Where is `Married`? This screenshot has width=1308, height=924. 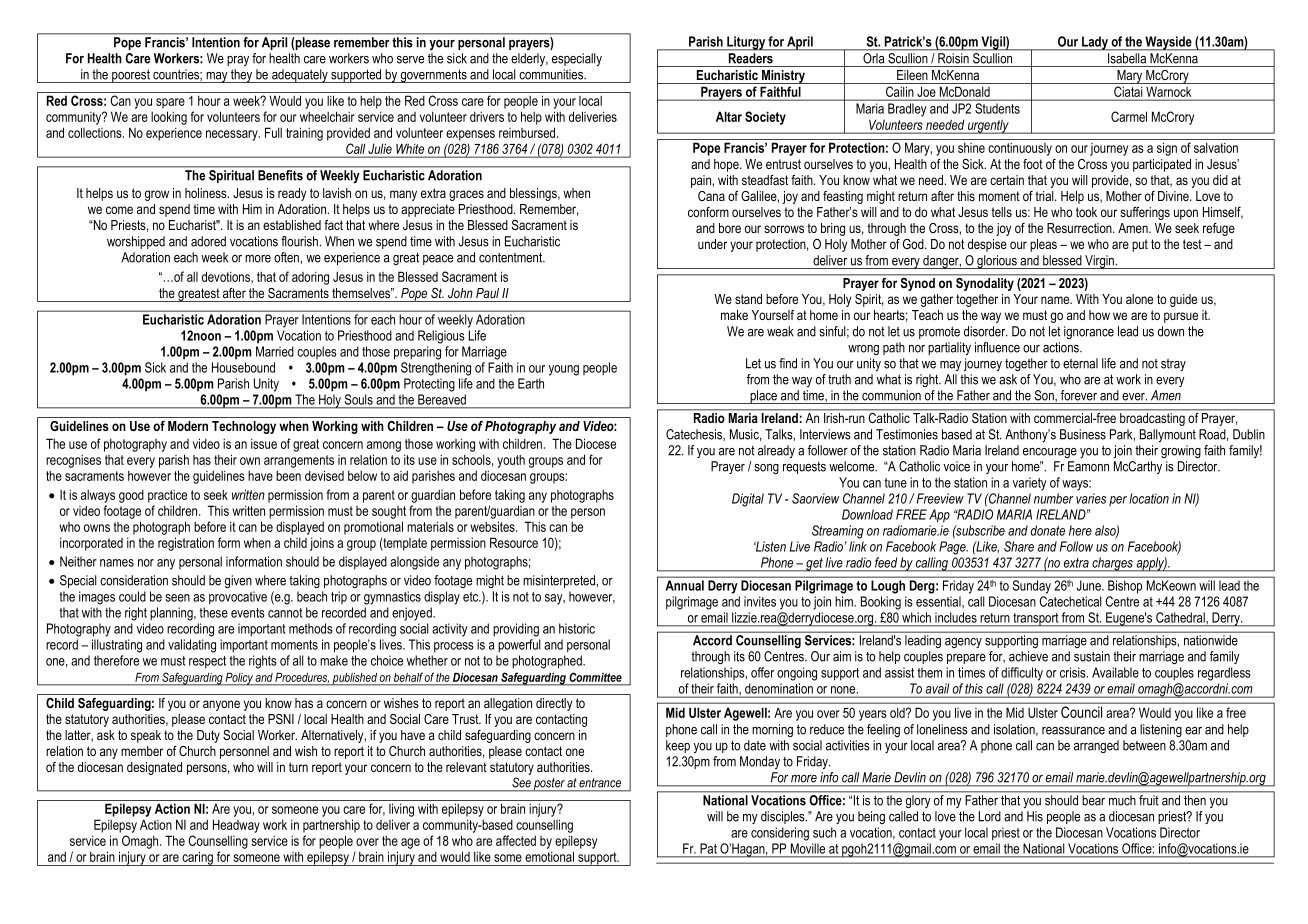
Married is located at coordinates (275, 351).
